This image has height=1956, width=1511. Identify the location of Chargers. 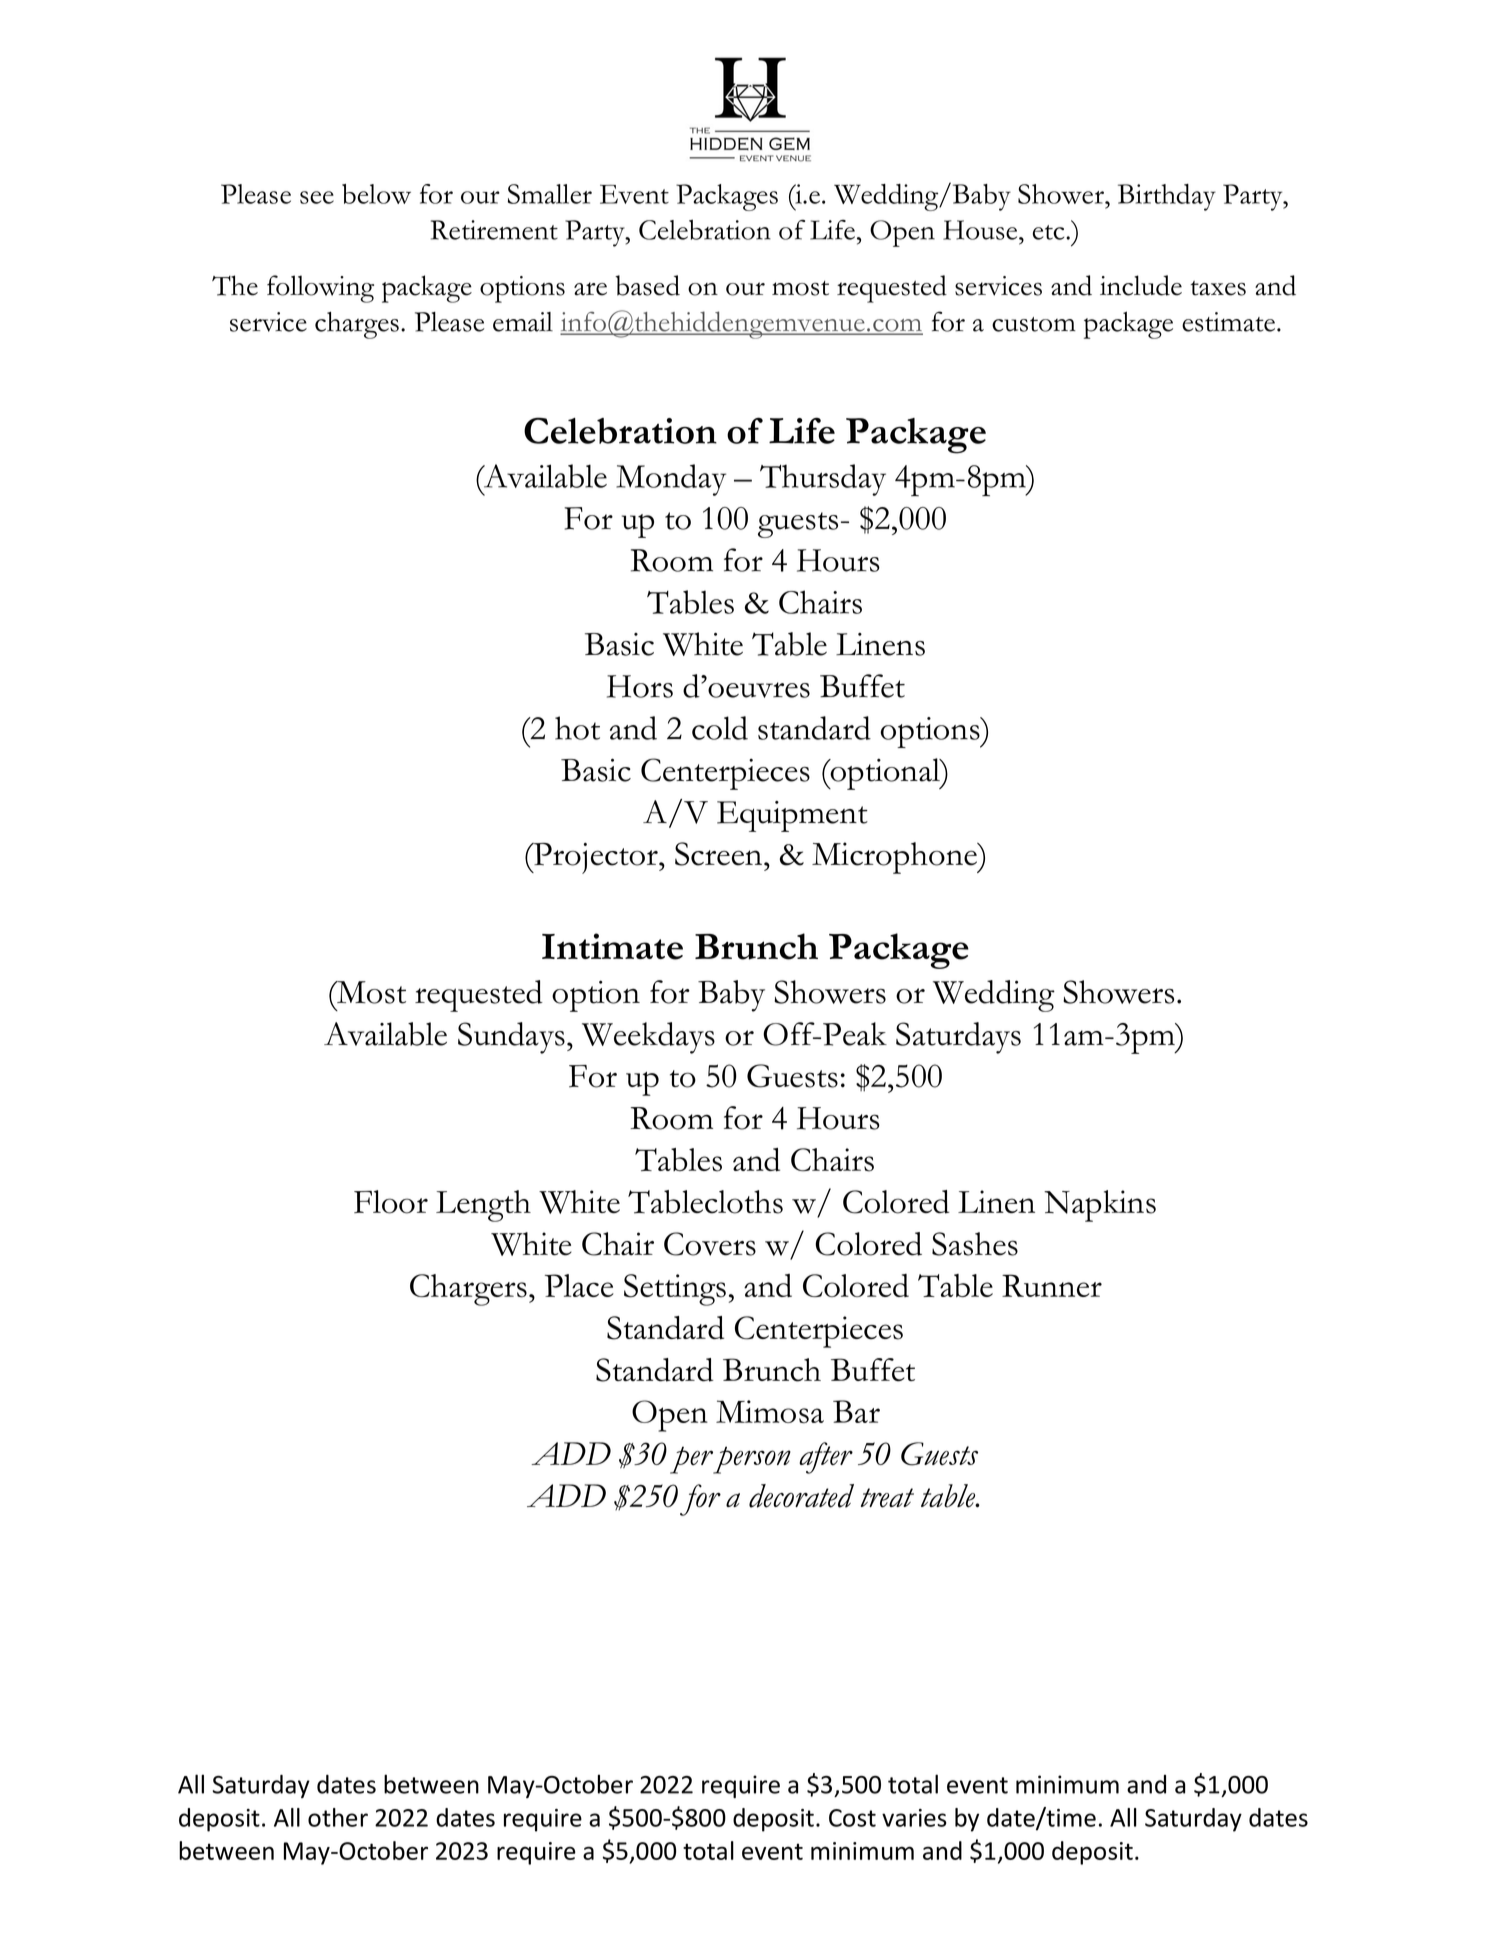
(468, 1290).
